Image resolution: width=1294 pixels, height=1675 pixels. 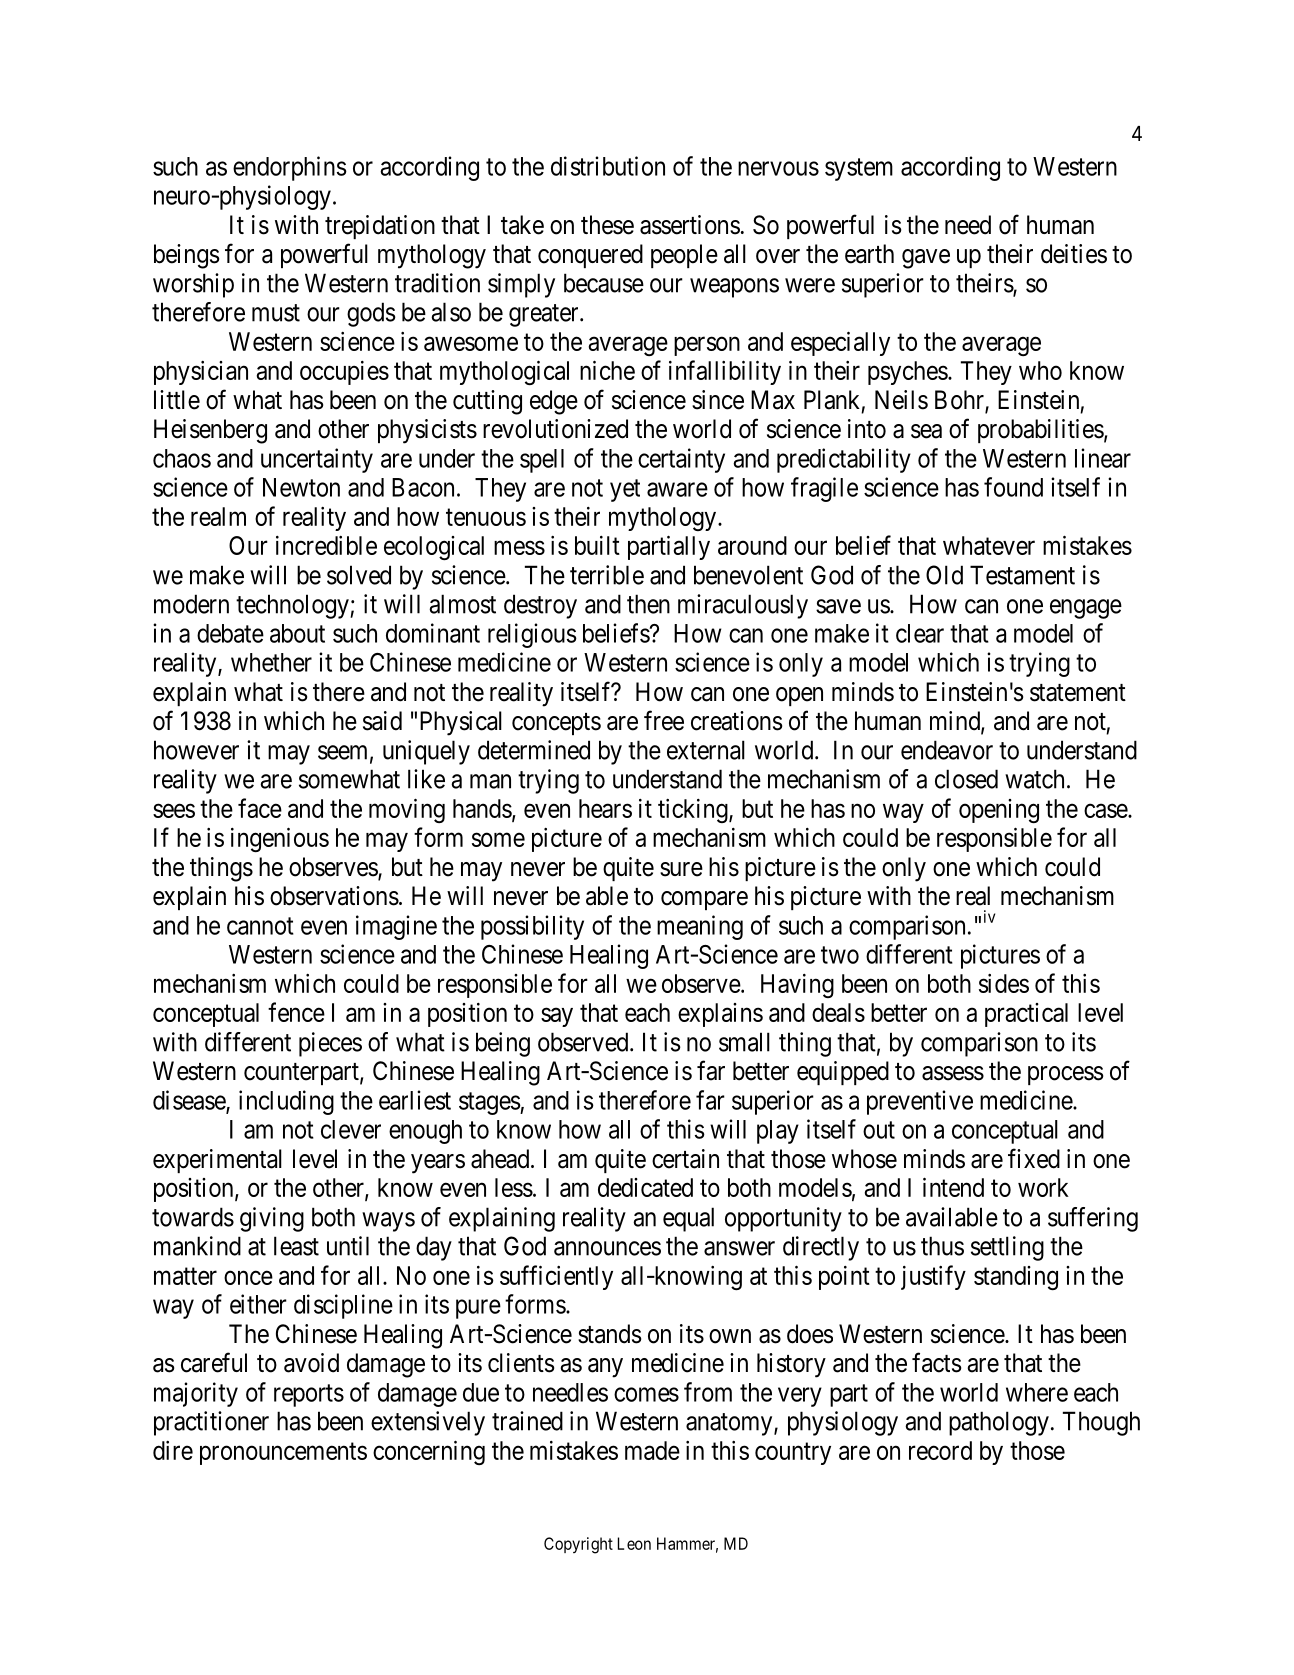 I want to click on clear, so click(x=920, y=633).
